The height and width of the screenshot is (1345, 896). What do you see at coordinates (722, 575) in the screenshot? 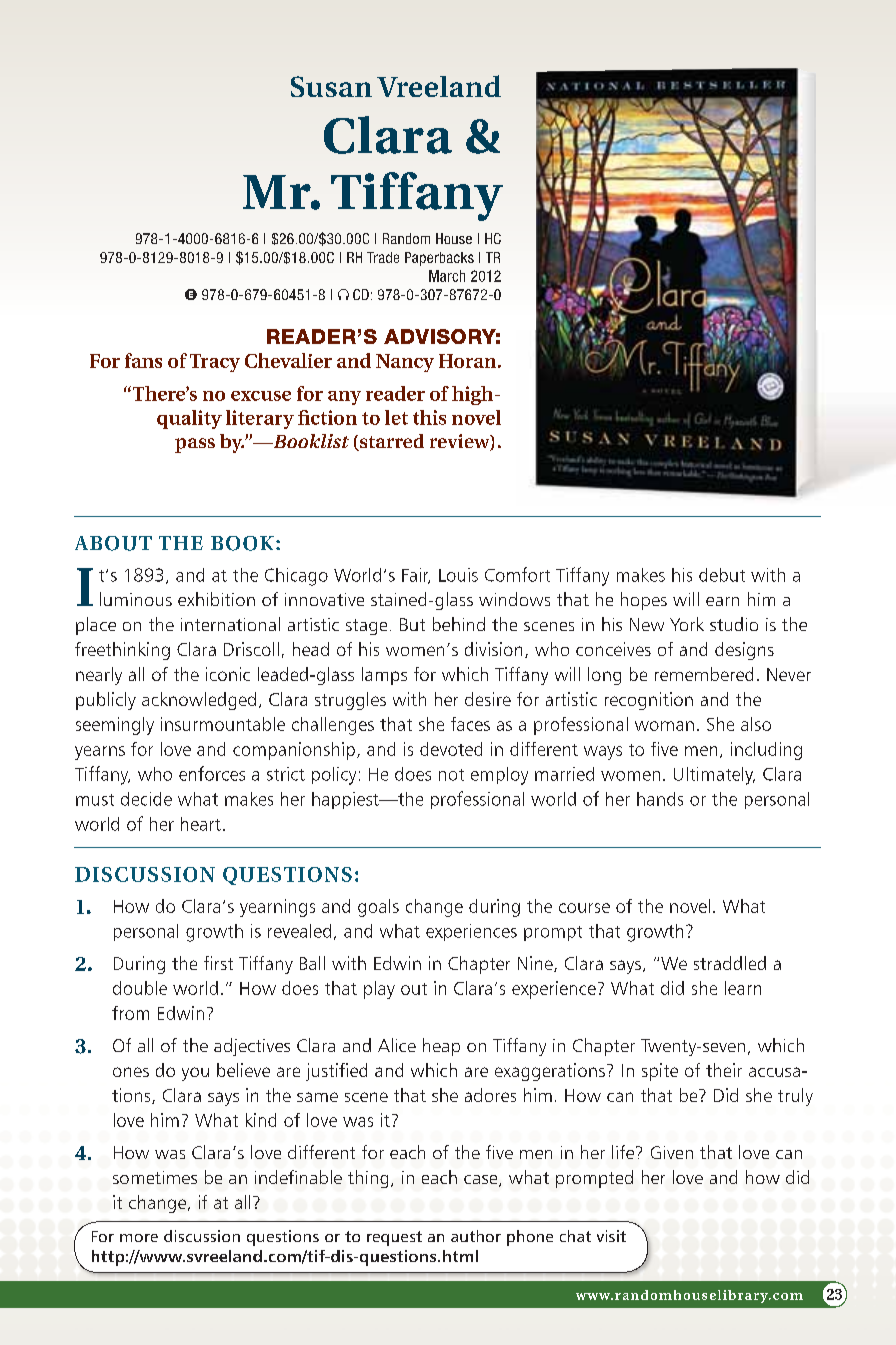
I see `debut` at bounding box center [722, 575].
